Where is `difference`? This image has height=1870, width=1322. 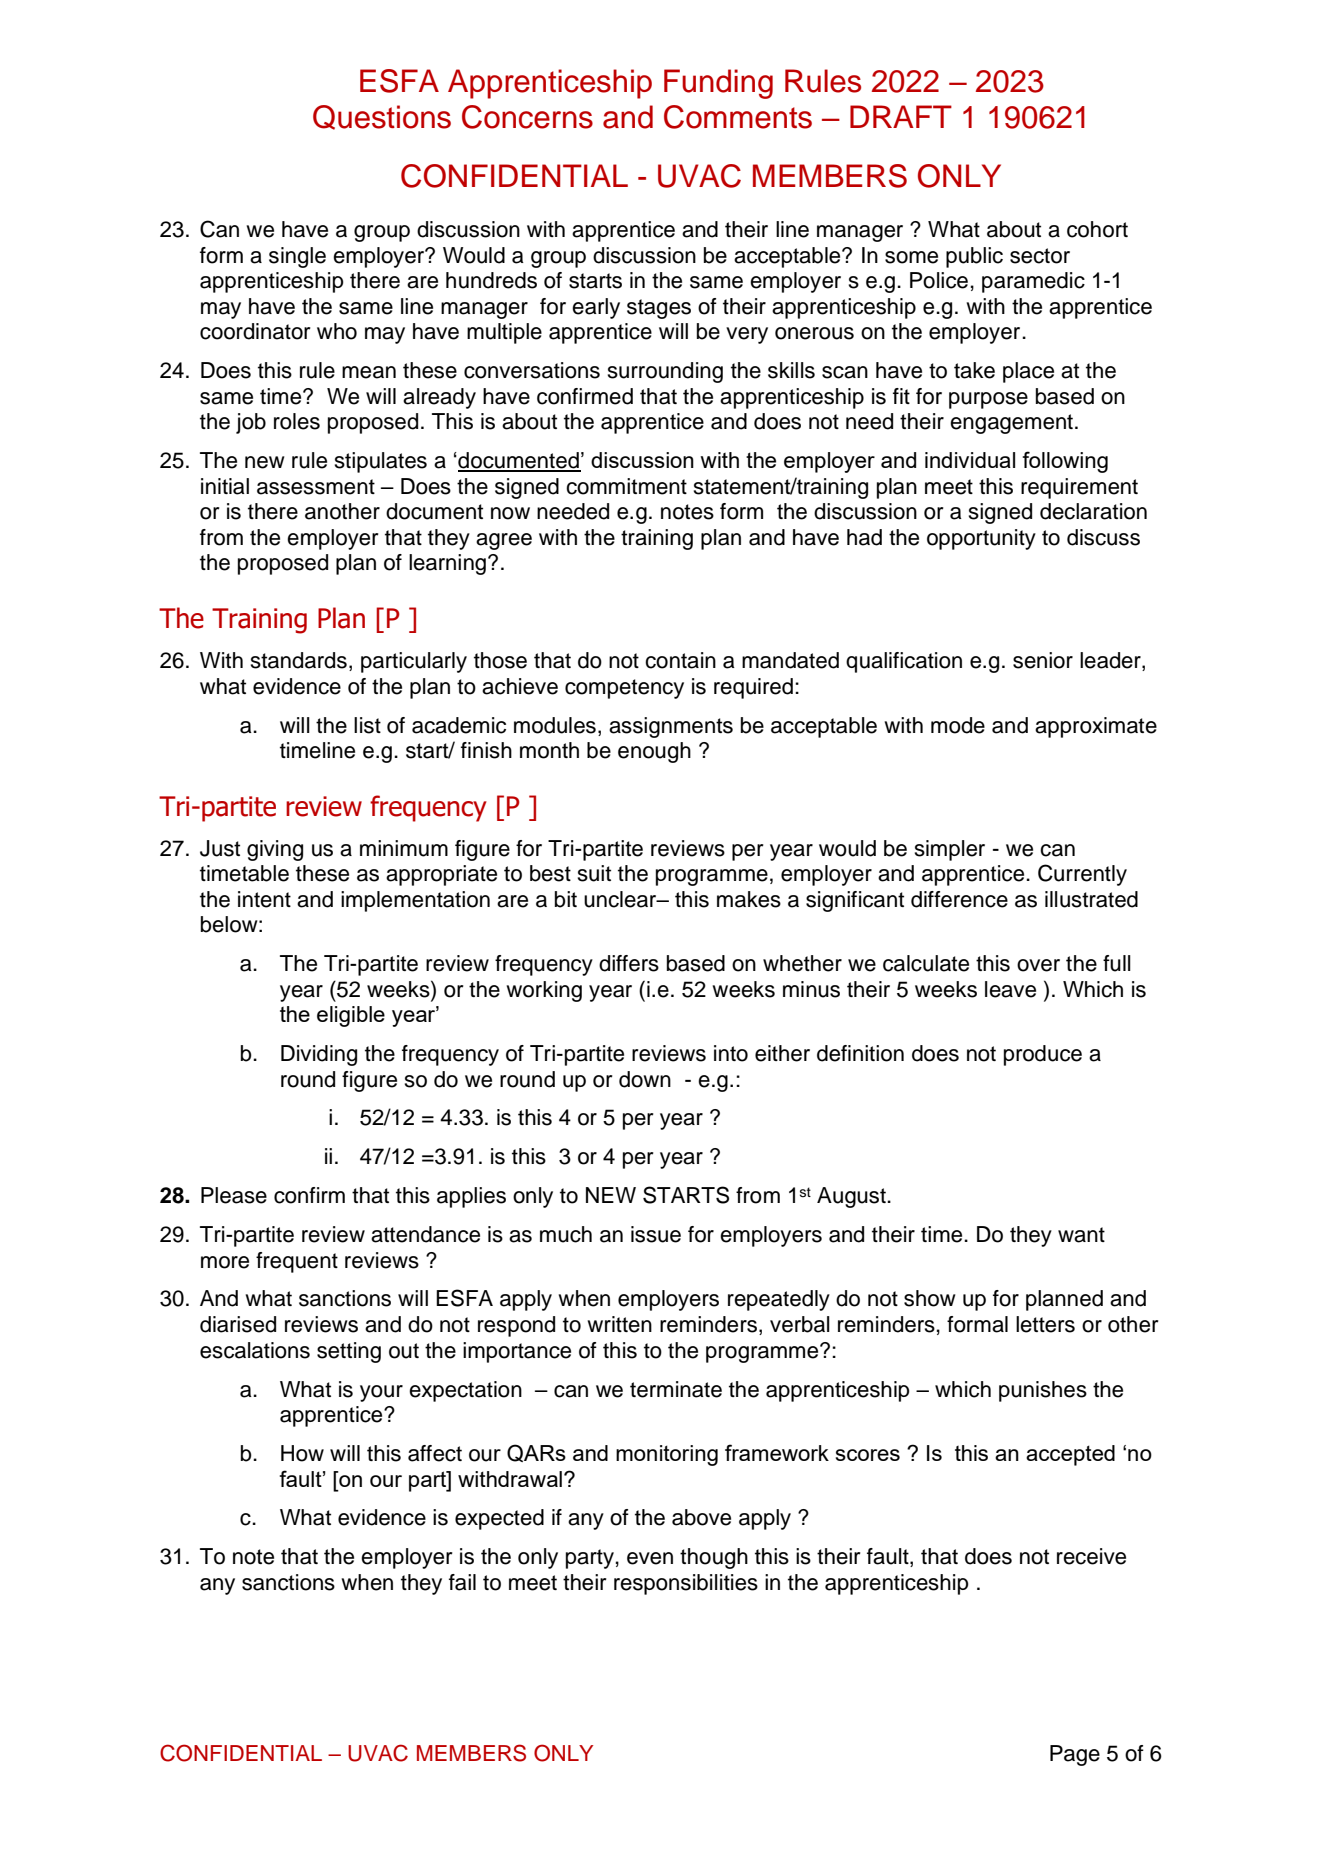 difference is located at coordinates (959, 899).
